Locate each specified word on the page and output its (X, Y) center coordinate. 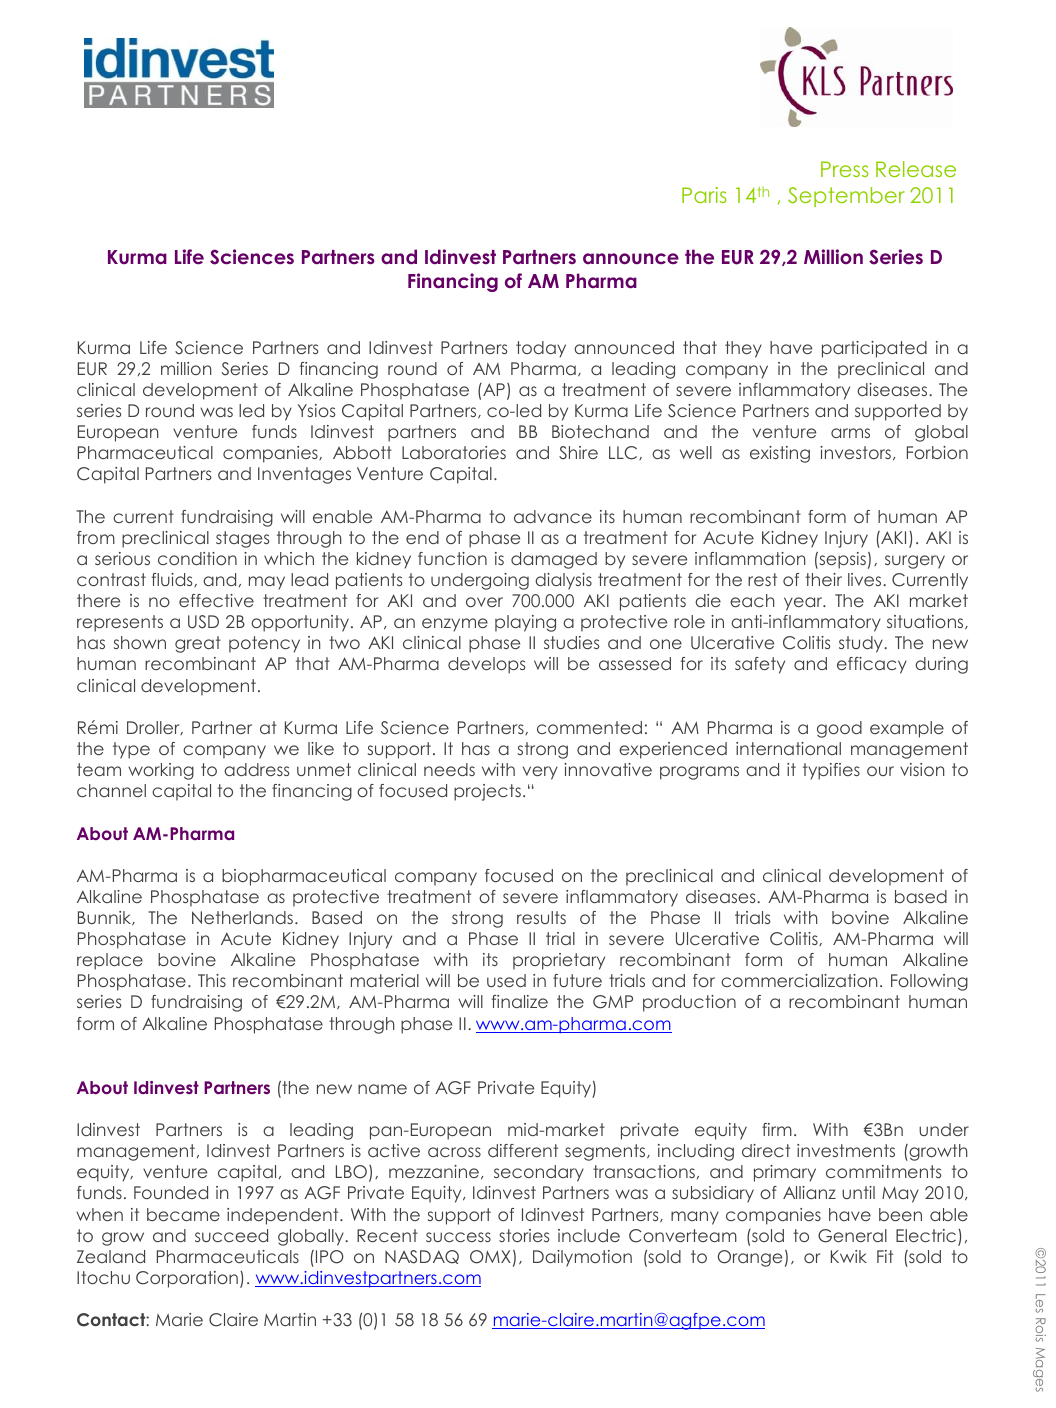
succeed (231, 1235)
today (541, 349)
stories (524, 1235)
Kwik (849, 1256)
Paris (704, 195)
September (846, 197)
